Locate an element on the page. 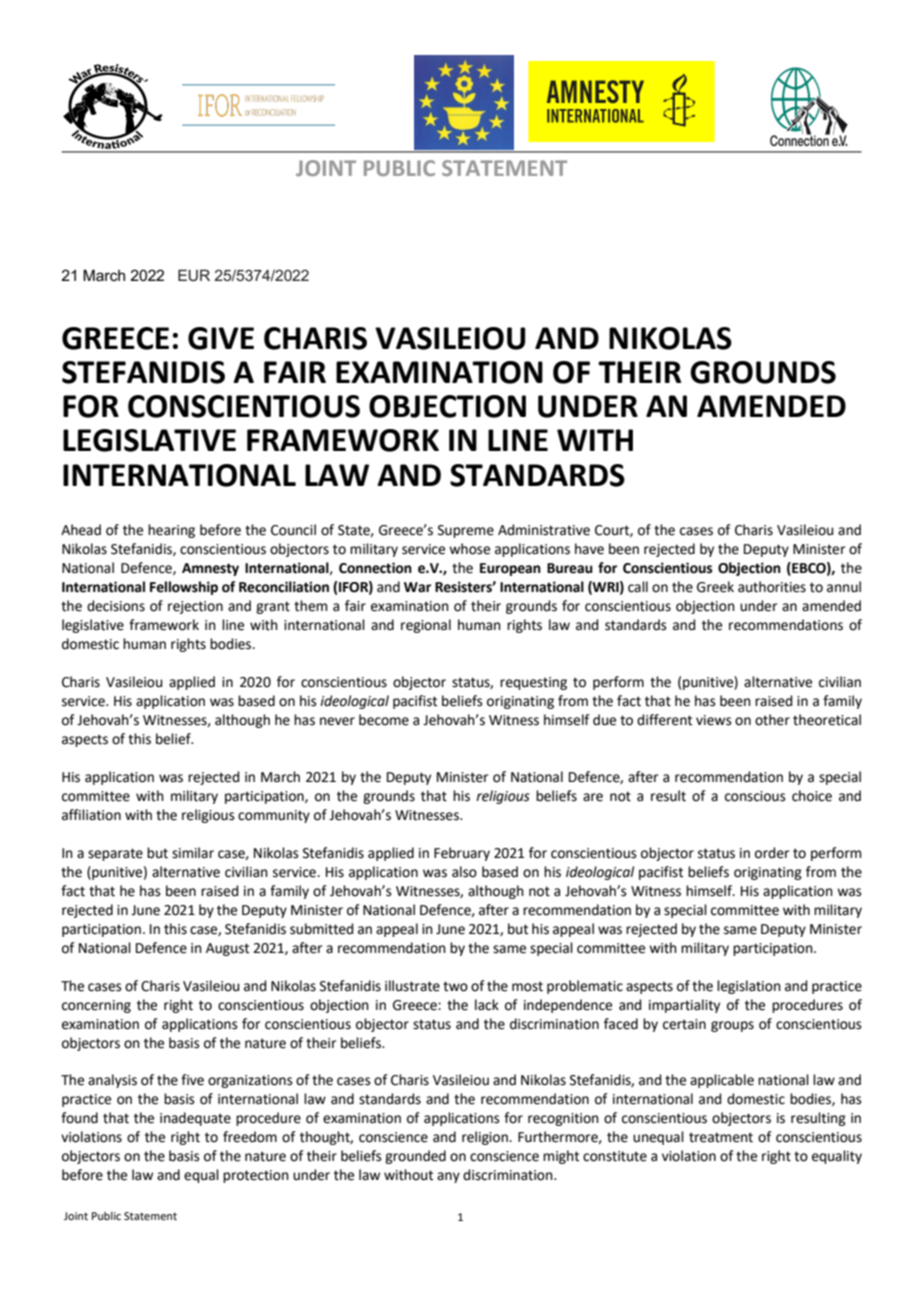  conscious is located at coordinates (755, 796).
